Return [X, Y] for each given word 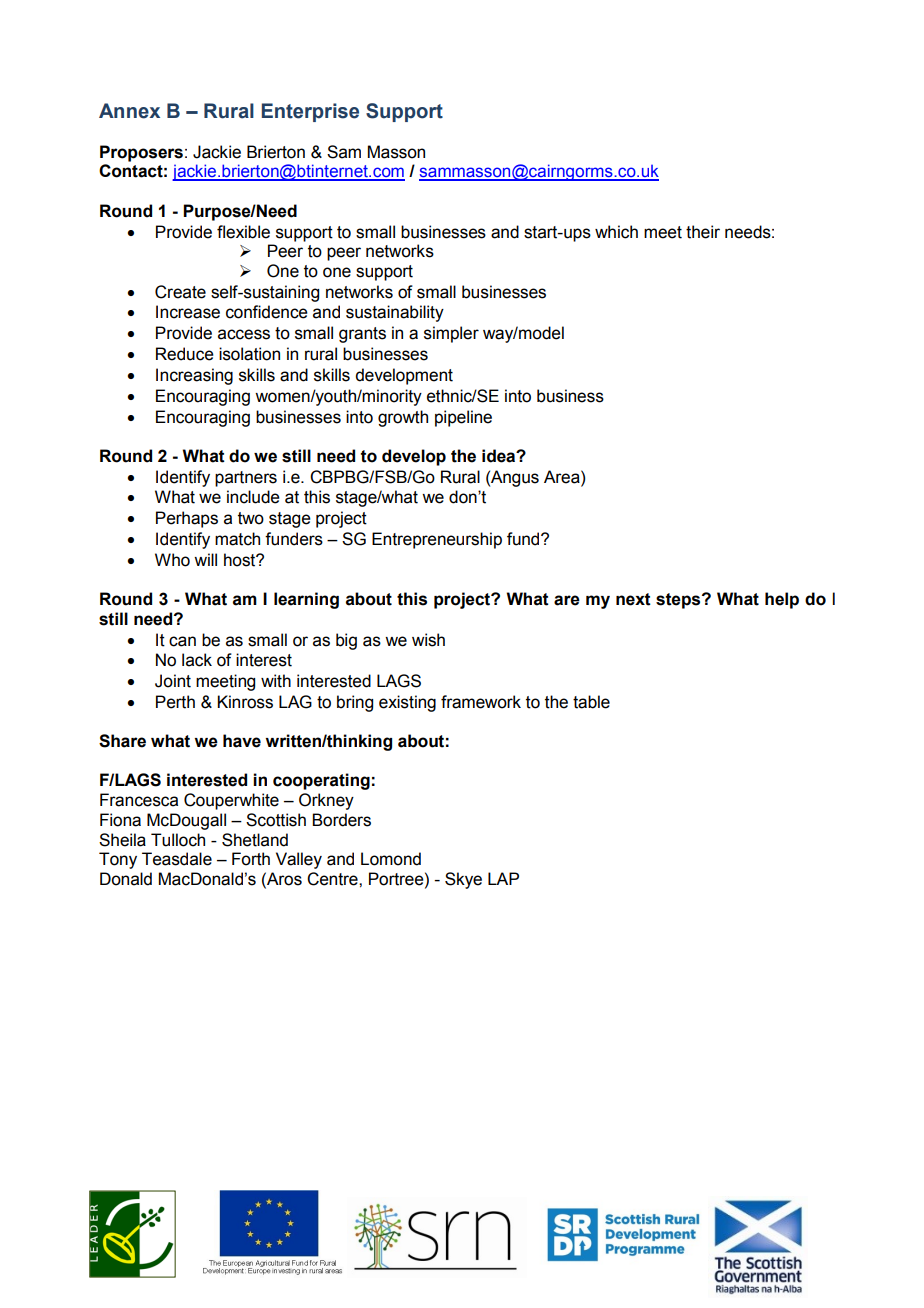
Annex [129, 111]
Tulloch [178, 840]
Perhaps [187, 519]
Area [563, 477]
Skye [463, 880]
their [703, 232]
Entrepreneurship [437, 540]
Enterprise [310, 112]
